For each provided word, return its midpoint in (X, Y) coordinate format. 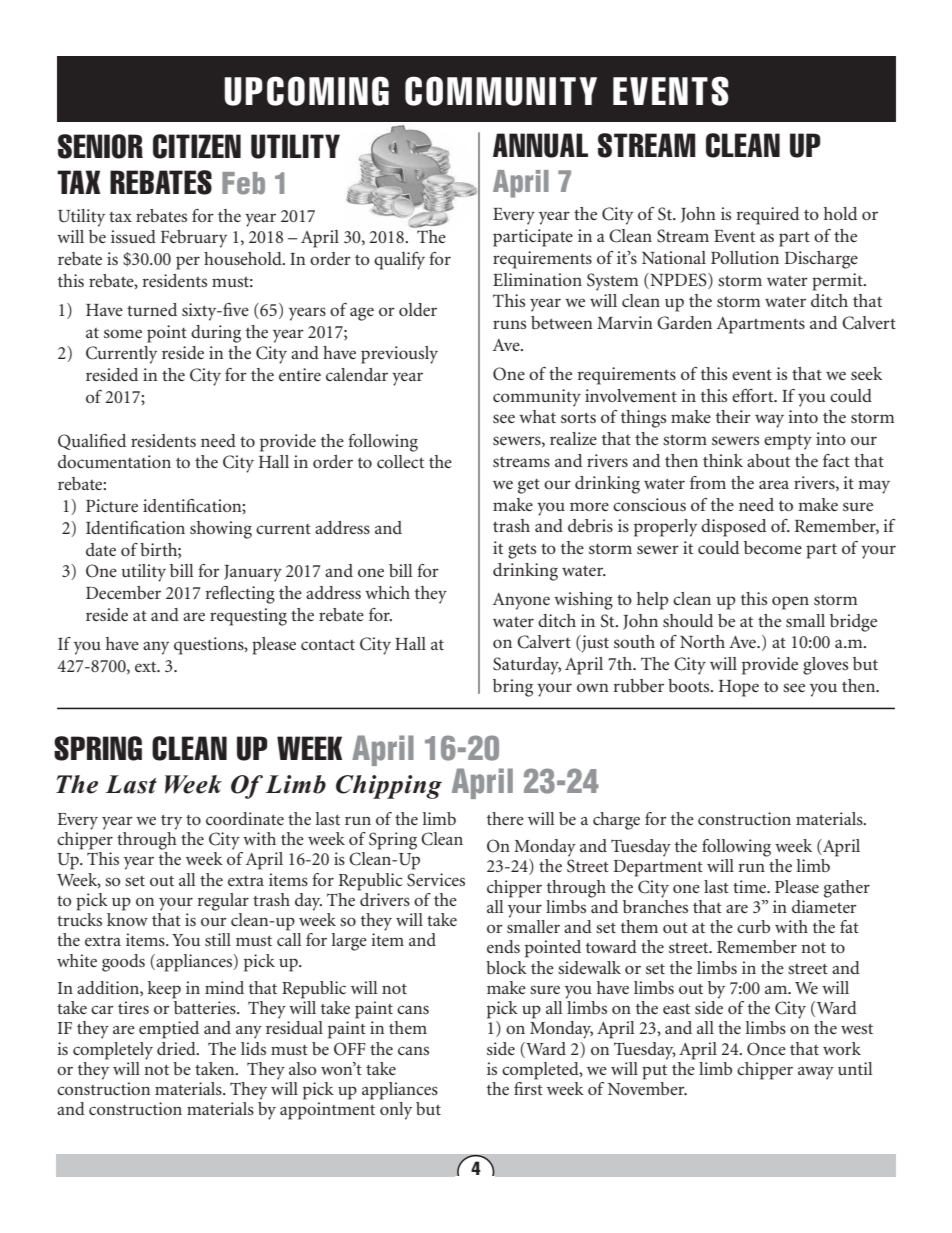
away (816, 1073)
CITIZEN (197, 146)
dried (177, 1048)
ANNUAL (540, 145)
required (768, 216)
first (528, 1087)
